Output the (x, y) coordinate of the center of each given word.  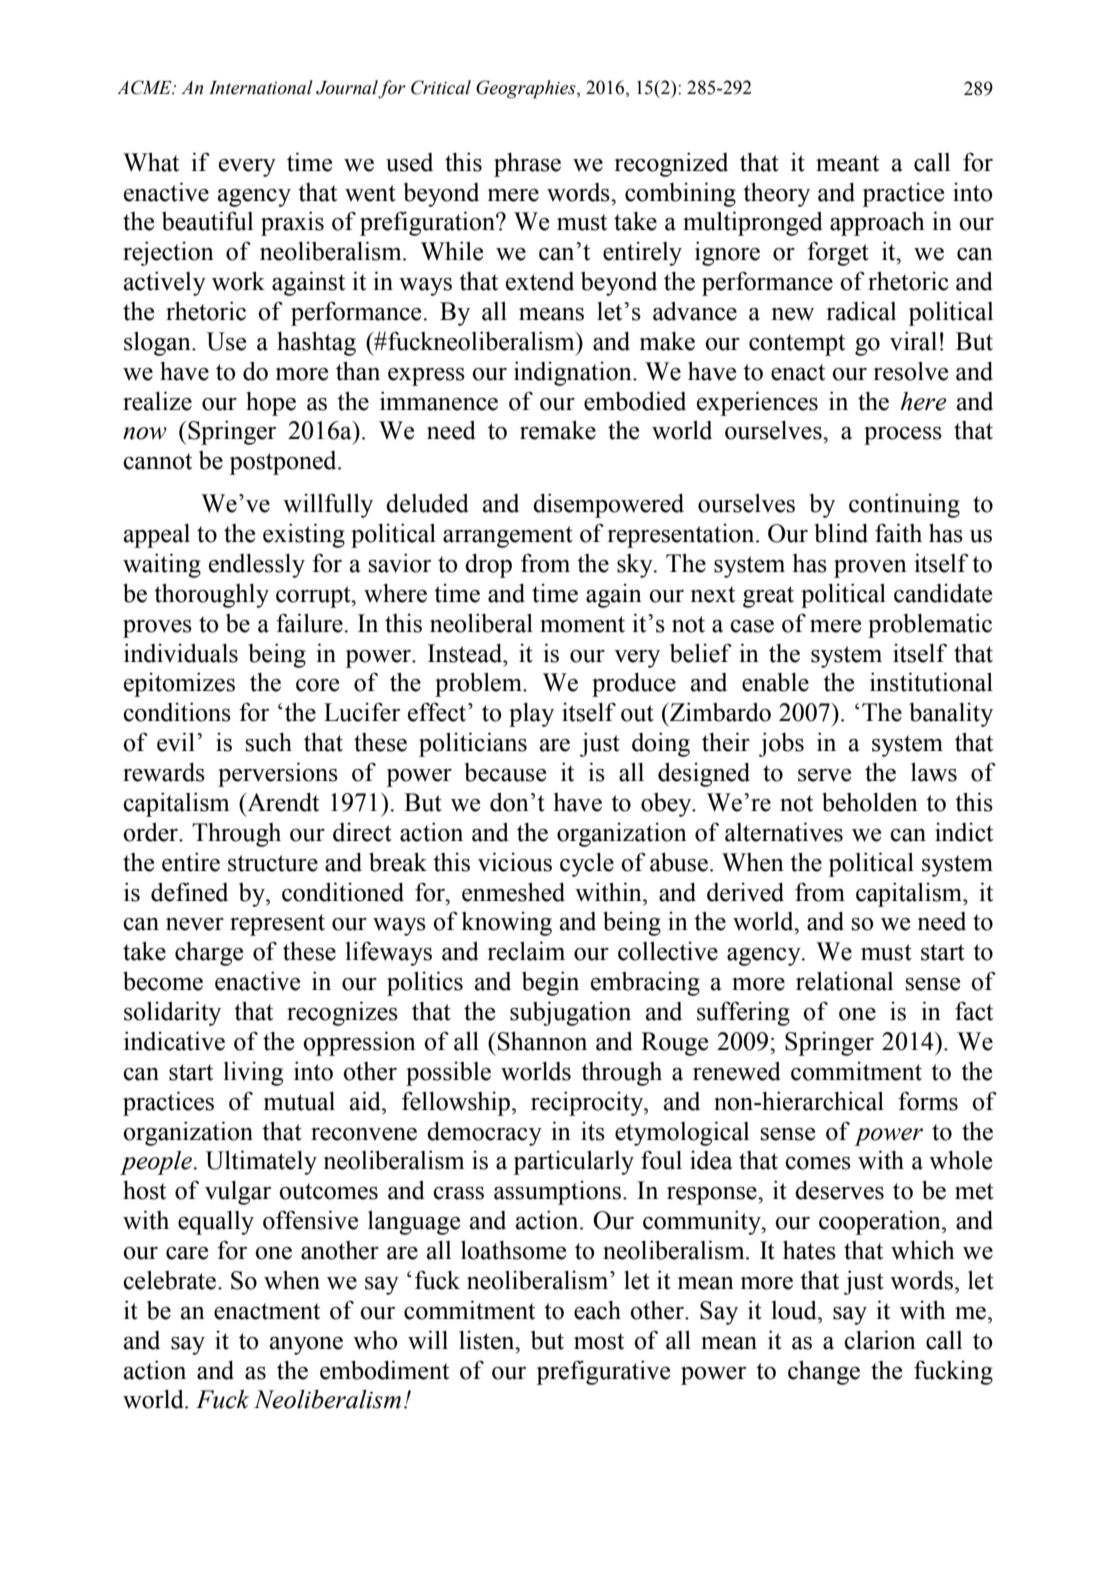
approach (877, 223)
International (261, 87)
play (531, 714)
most (599, 1341)
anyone (306, 1346)
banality (951, 714)
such (269, 742)
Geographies (527, 89)
